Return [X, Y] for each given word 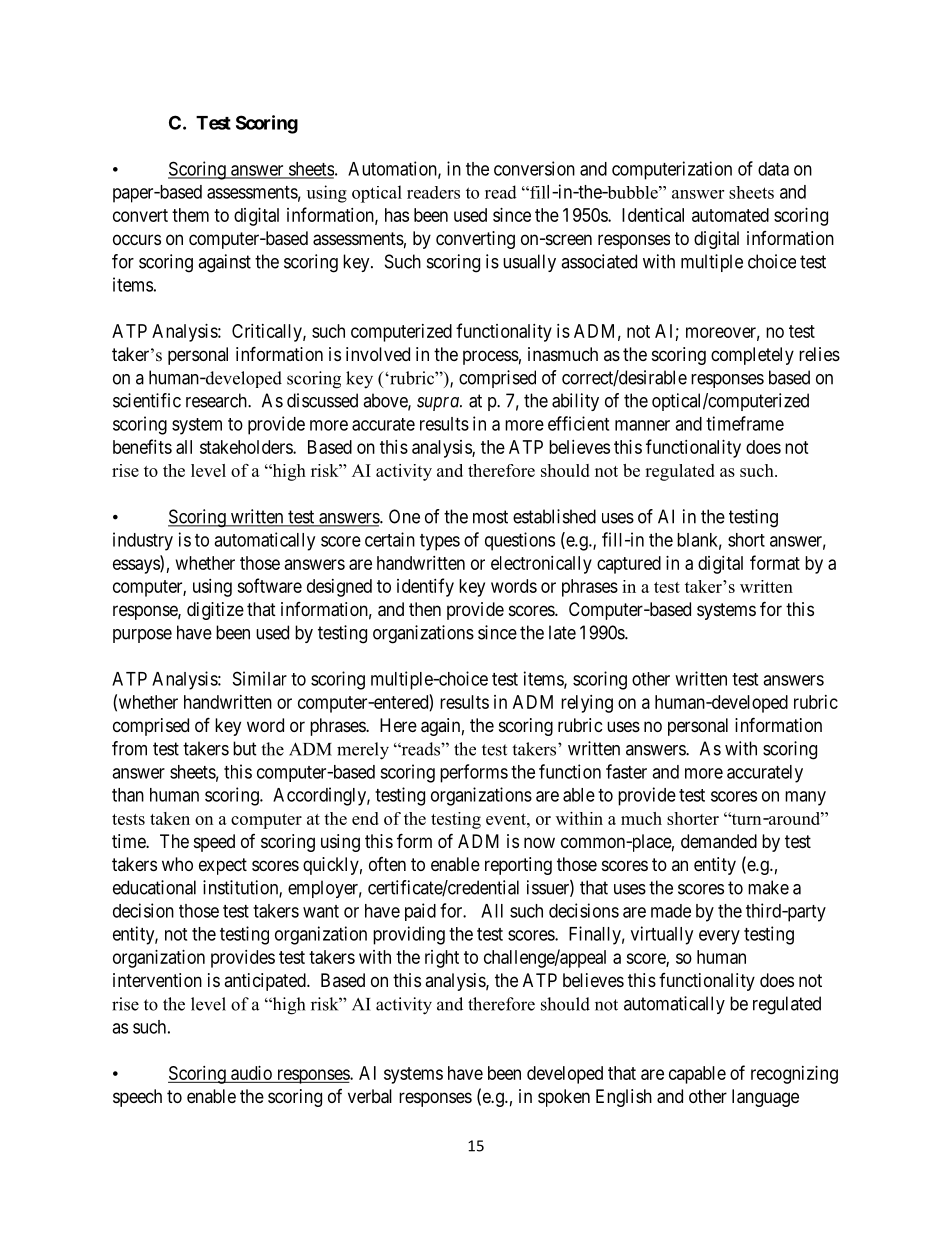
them [190, 215]
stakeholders [247, 447]
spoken [564, 1098]
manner [642, 425]
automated [730, 215]
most [490, 517]
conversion [534, 168]
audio [251, 1073]
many [805, 798]
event [507, 819]
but [245, 748]
